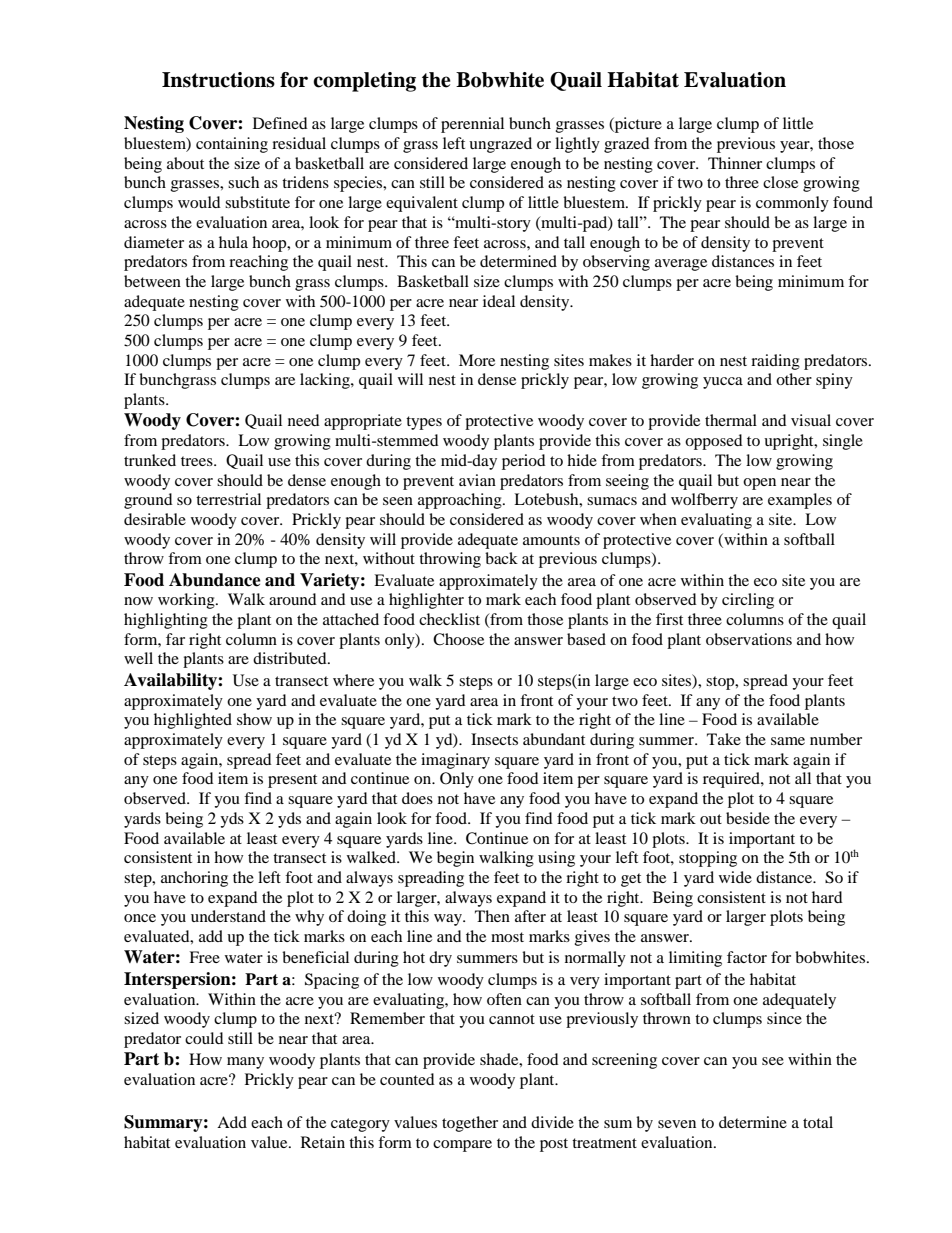 The height and width of the screenshot is (1233, 952). I want to click on Thinner, so click(735, 163).
